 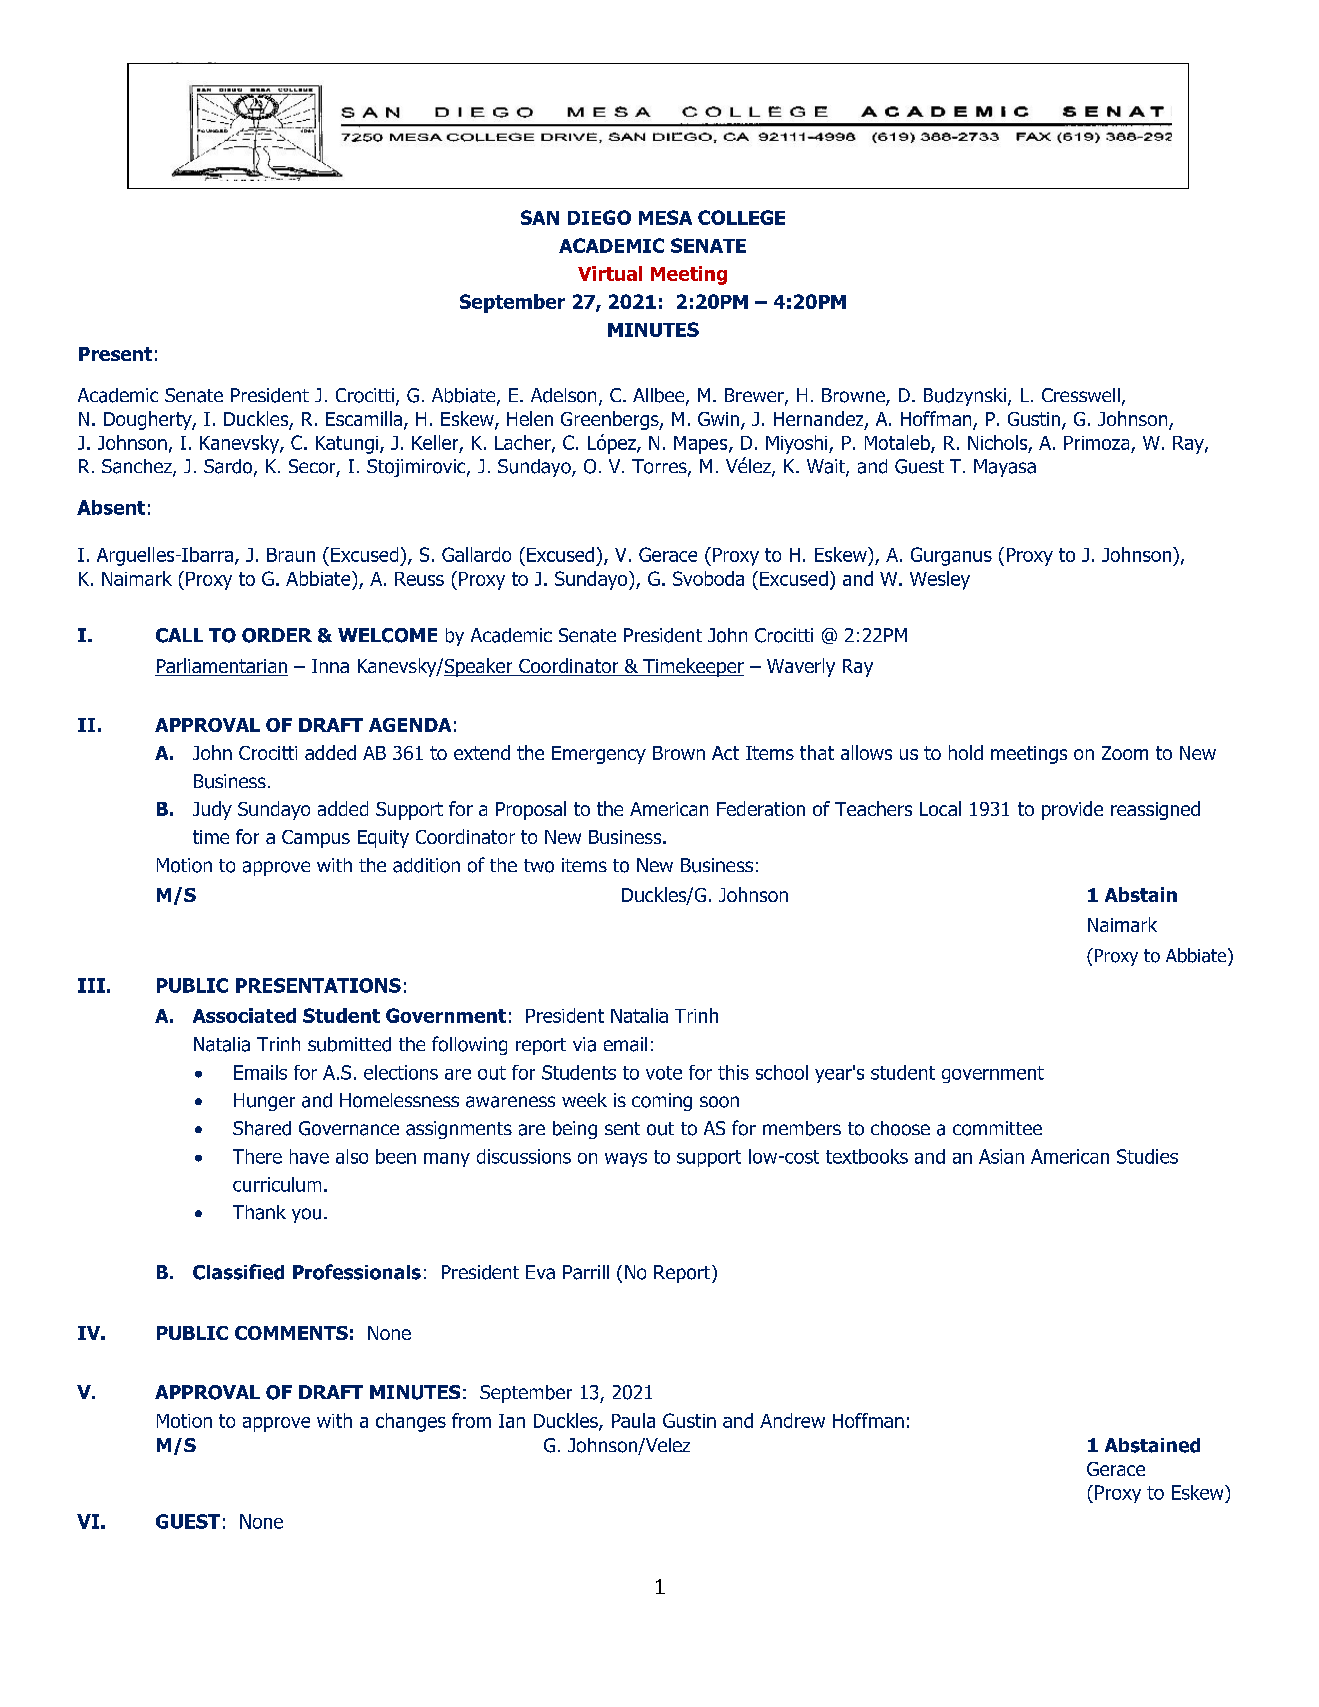 I want to click on Associated, so click(x=244, y=1015).
